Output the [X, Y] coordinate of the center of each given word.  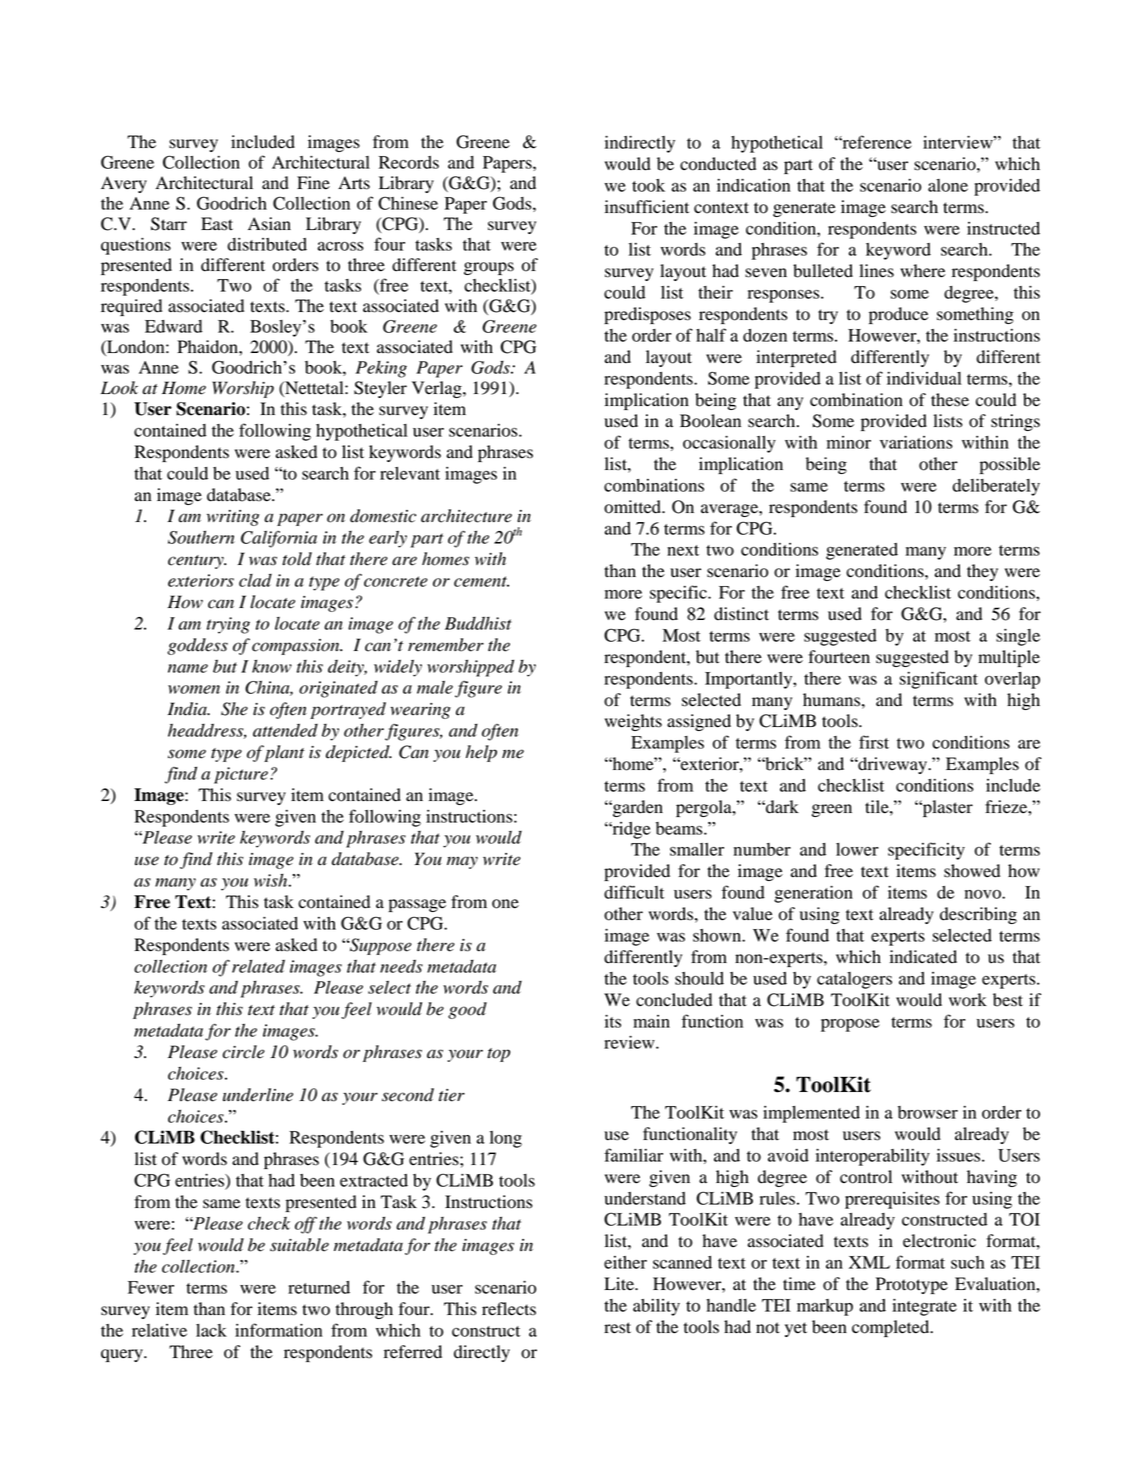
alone [948, 185]
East [217, 224]
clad [255, 580]
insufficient [647, 207]
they [982, 572]
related [258, 966]
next [683, 550]
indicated [923, 957]
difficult [634, 892]
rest [617, 1328]
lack [211, 1330]
